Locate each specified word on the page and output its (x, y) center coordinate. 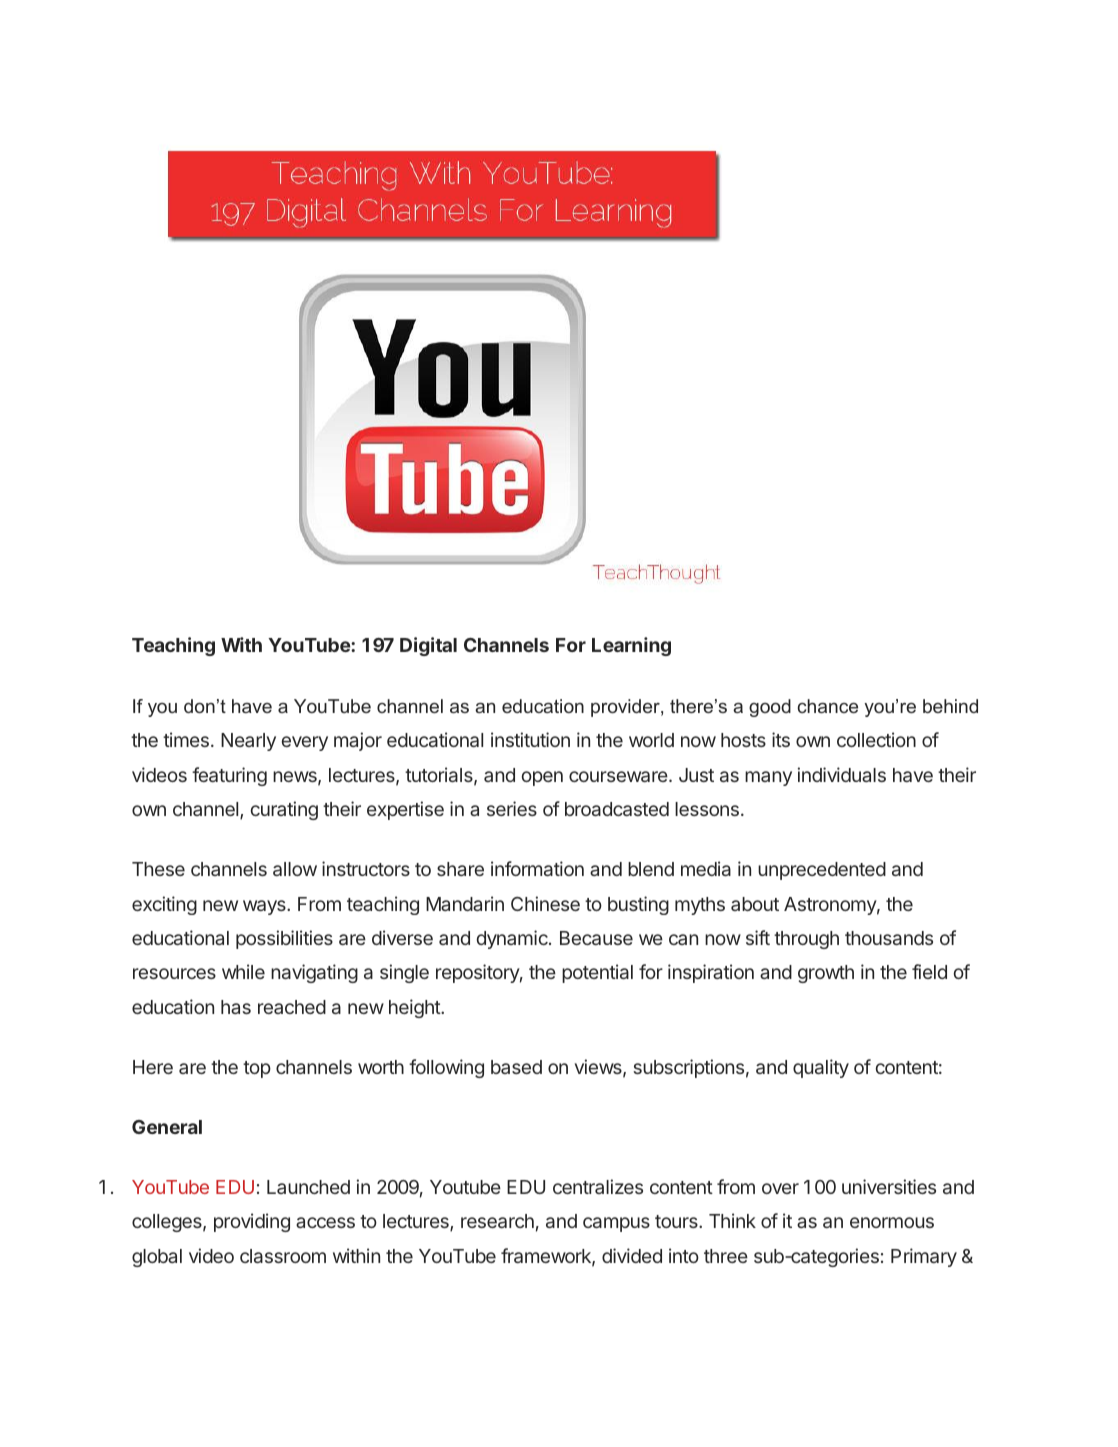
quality (821, 1068)
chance (828, 706)
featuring (229, 776)
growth (826, 974)
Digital (428, 646)
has (236, 1007)
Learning (631, 646)
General (167, 1127)
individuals (842, 774)
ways (265, 907)
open (542, 778)
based (516, 1067)
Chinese (545, 903)
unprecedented (822, 871)
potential (597, 973)
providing (252, 1222)
